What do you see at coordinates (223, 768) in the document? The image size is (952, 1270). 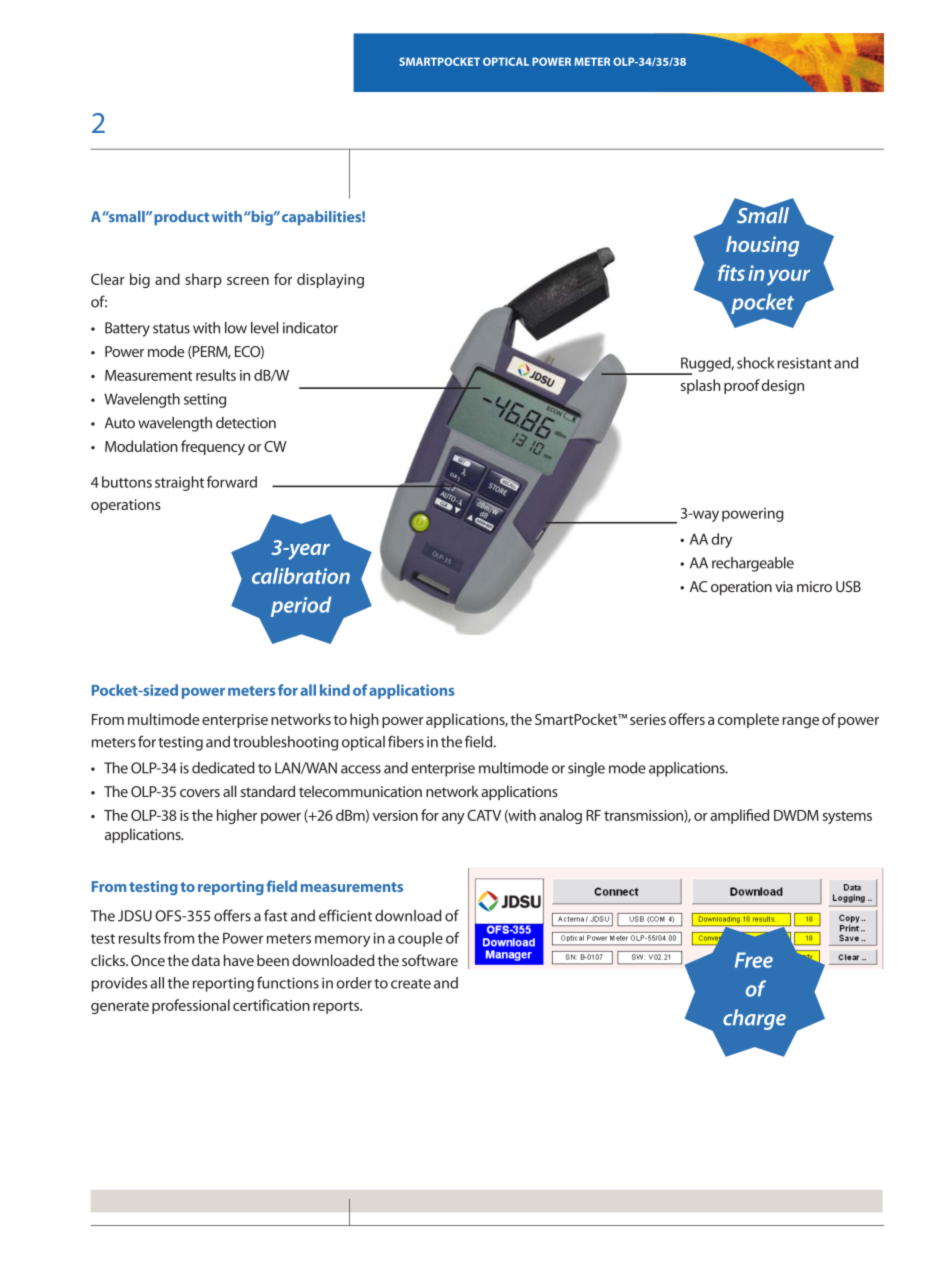 I see `dedicated` at bounding box center [223, 768].
